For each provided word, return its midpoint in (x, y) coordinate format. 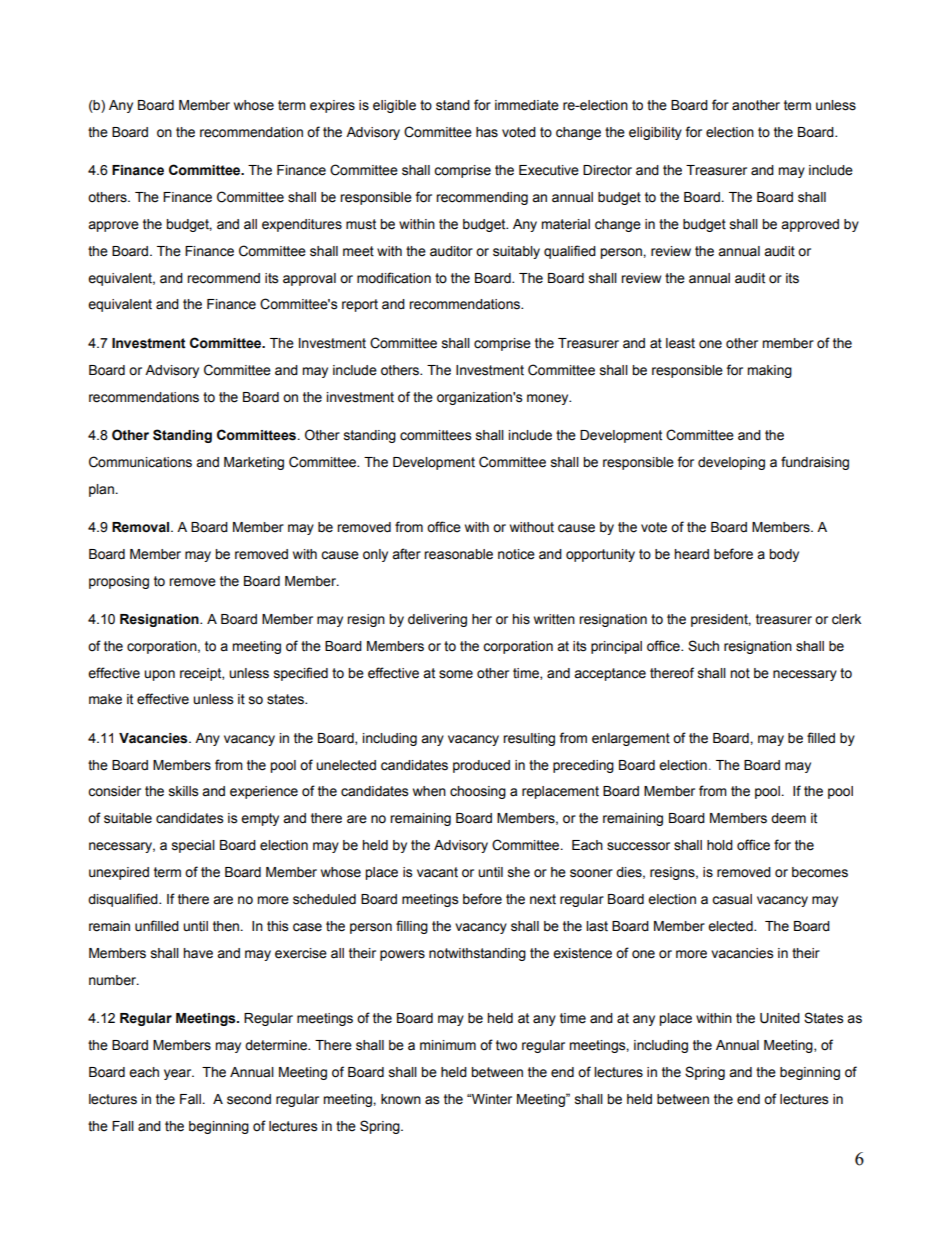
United (780, 1018)
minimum (448, 1045)
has (487, 132)
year (179, 1074)
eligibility (655, 133)
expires (332, 106)
